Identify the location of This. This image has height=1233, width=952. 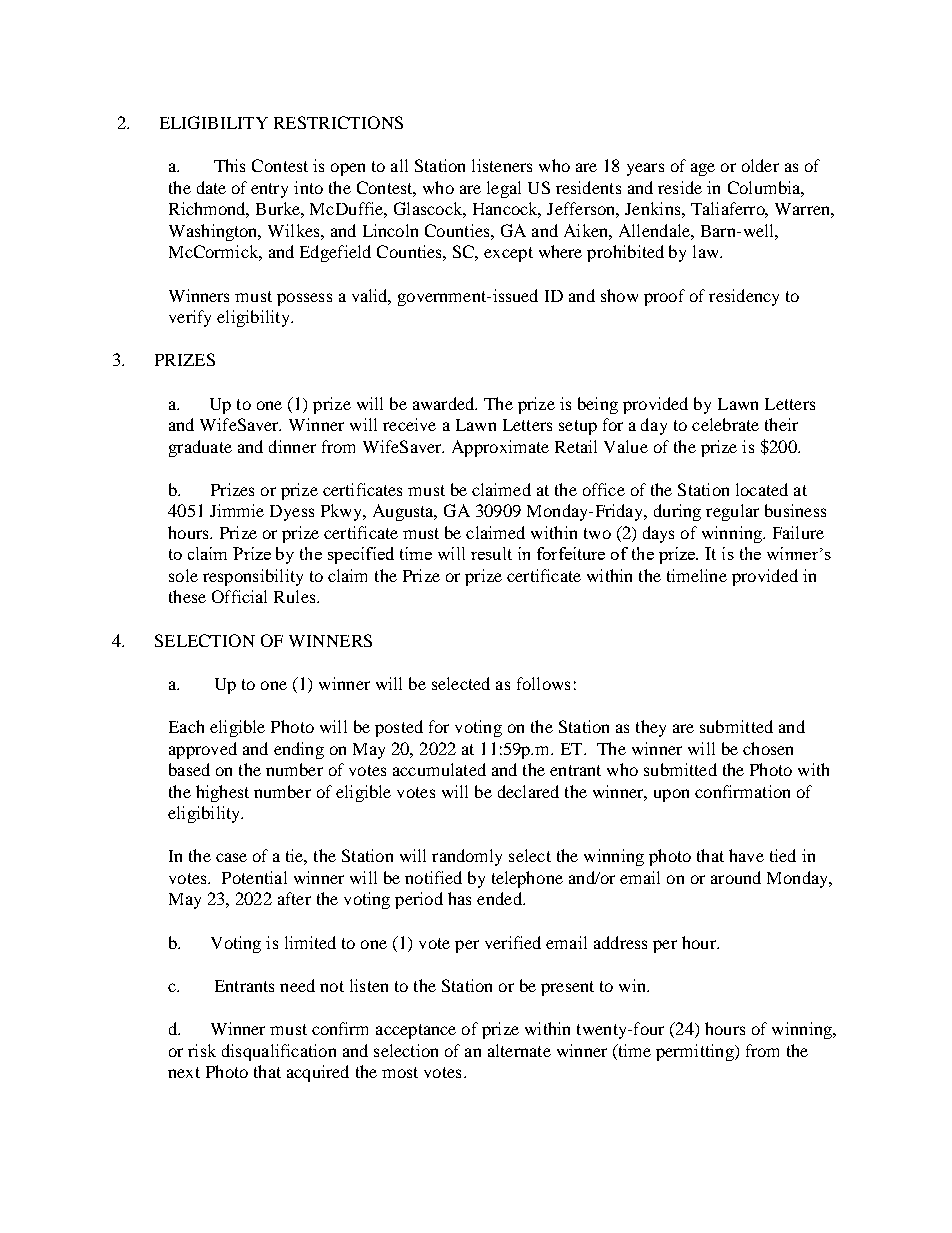
(229, 165).
